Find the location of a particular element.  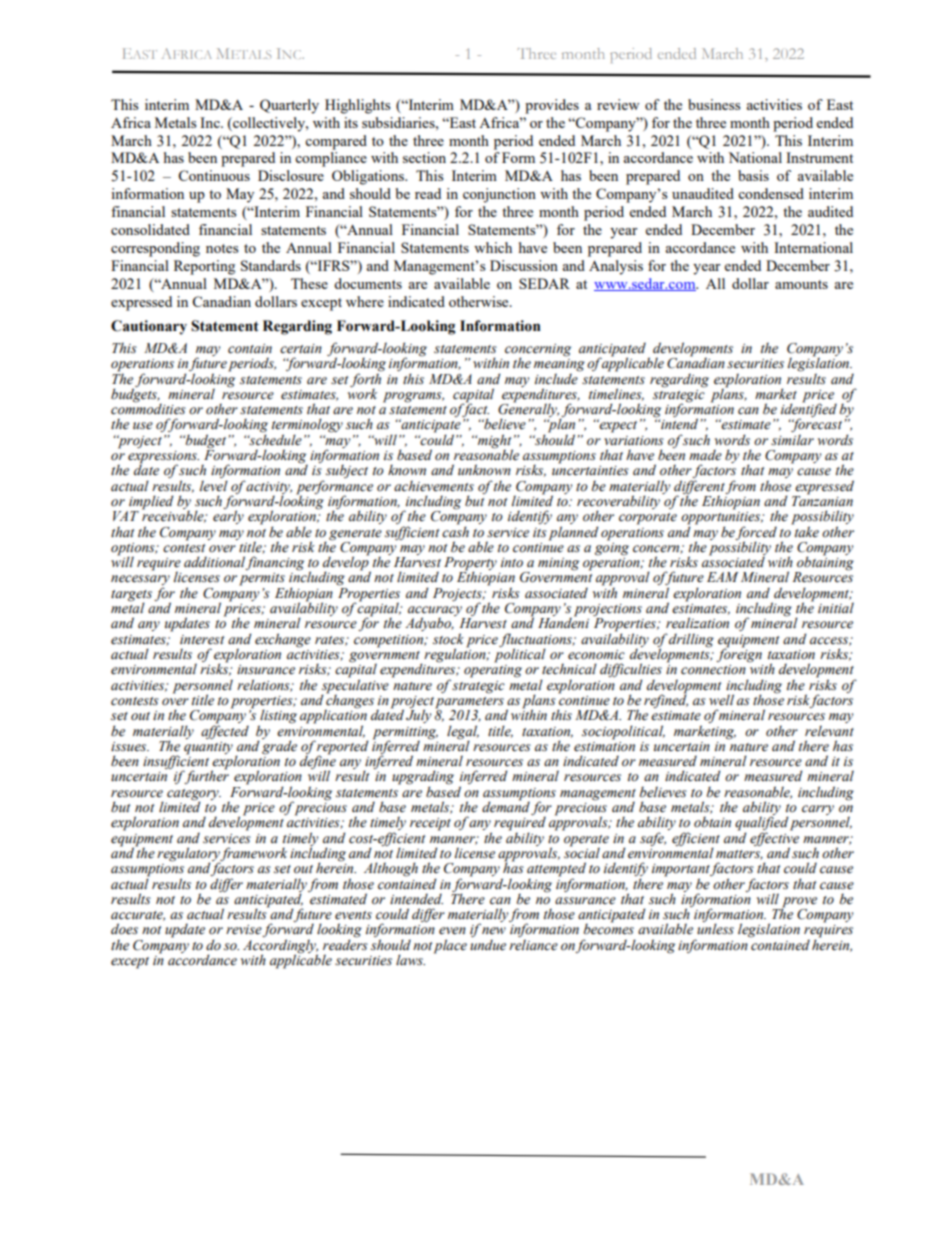

forced is located at coordinates (756, 534).
